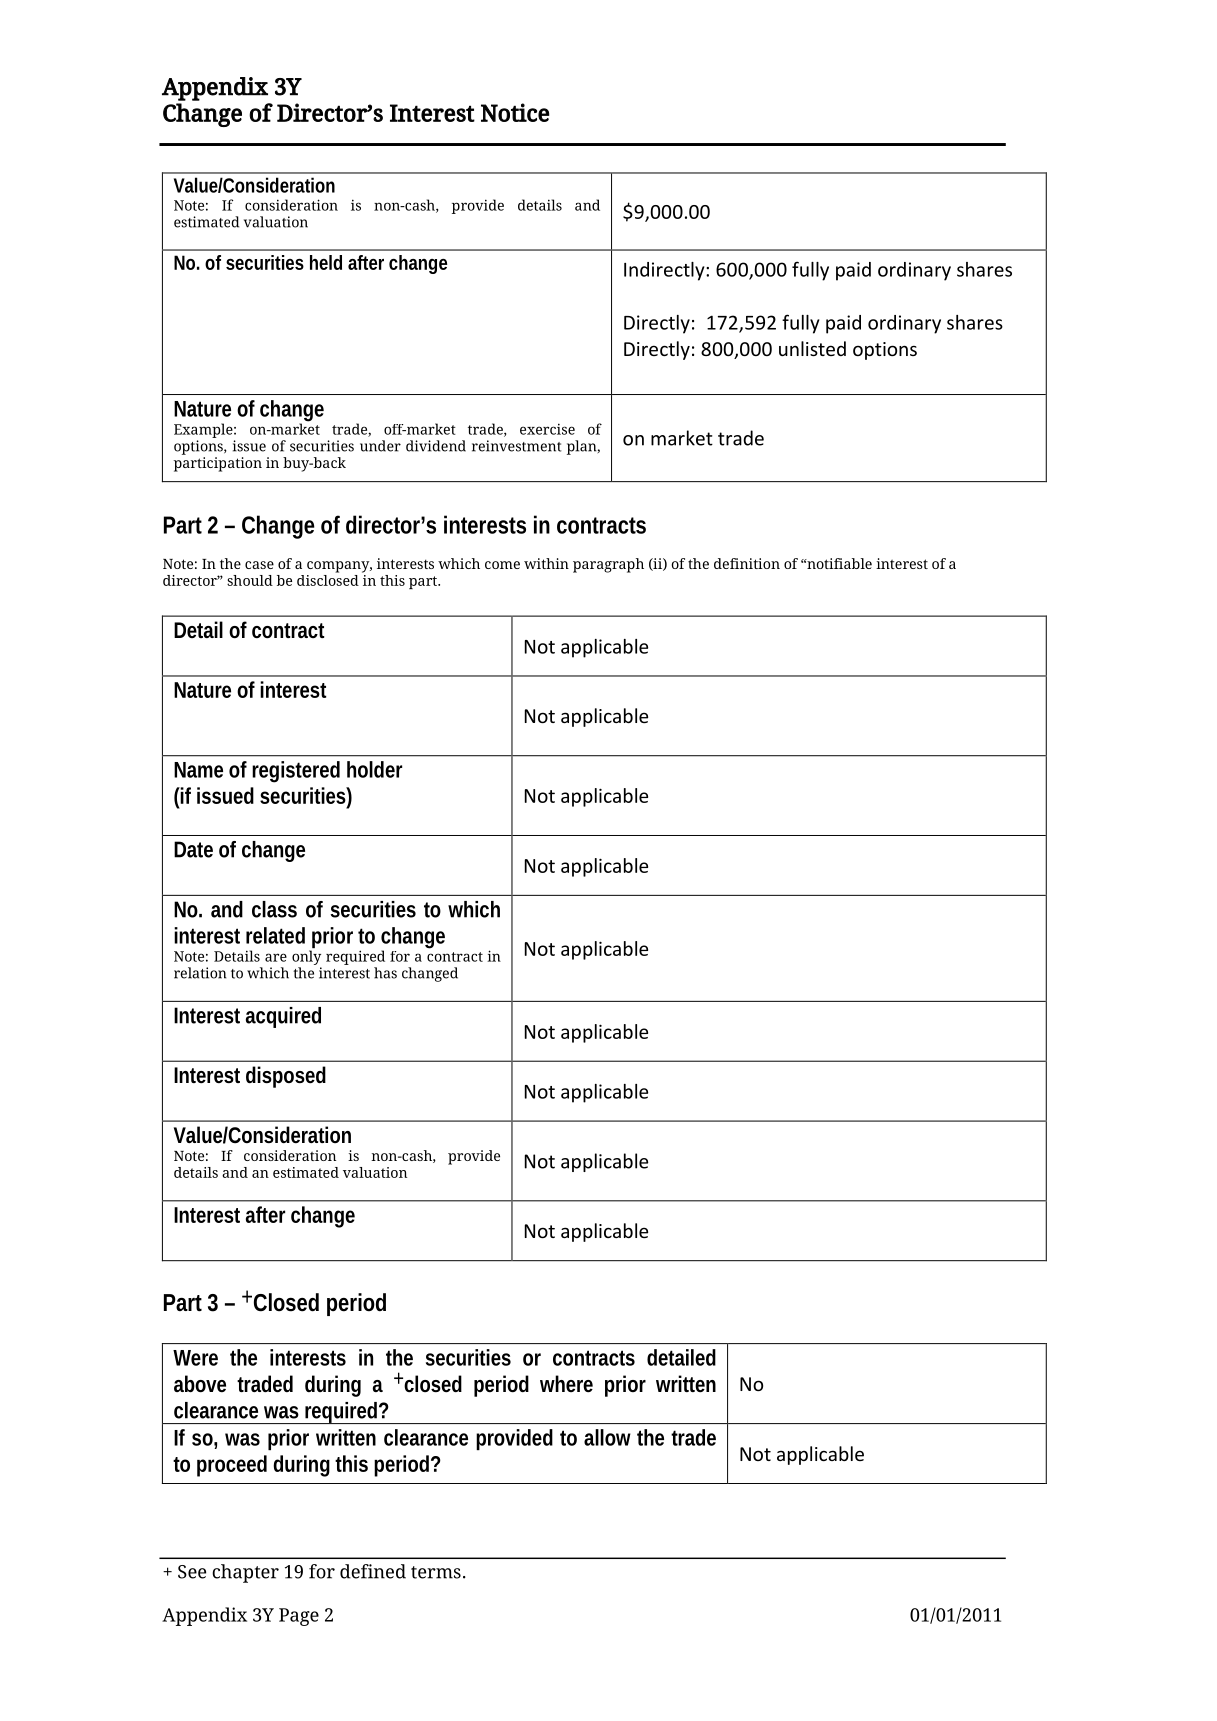  What do you see at coordinates (812, 348) in the screenshot?
I see `unlisted` at bounding box center [812, 348].
